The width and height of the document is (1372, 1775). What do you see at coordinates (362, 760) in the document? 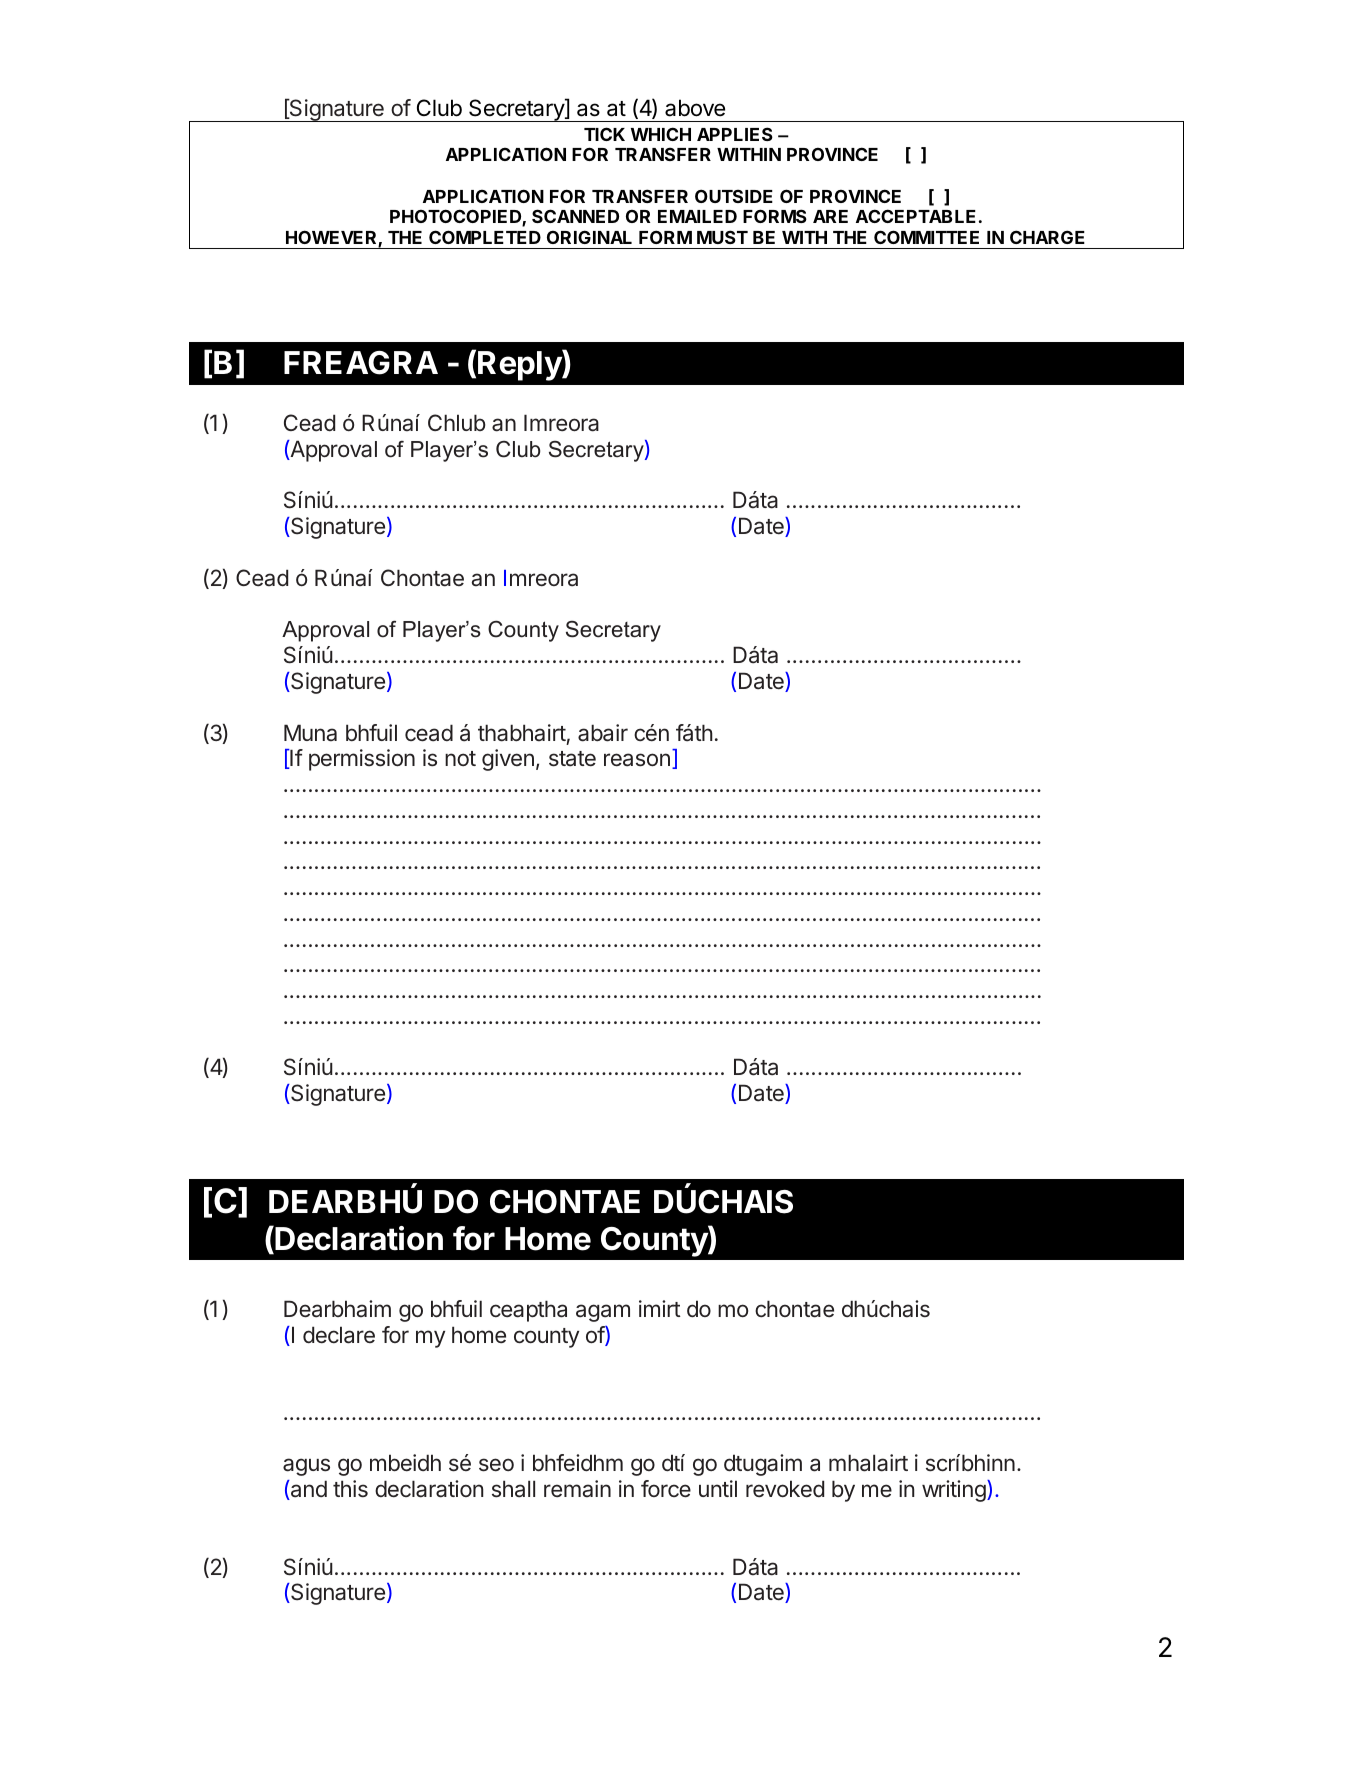
I see `permission` at bounding box center [362, 760].
